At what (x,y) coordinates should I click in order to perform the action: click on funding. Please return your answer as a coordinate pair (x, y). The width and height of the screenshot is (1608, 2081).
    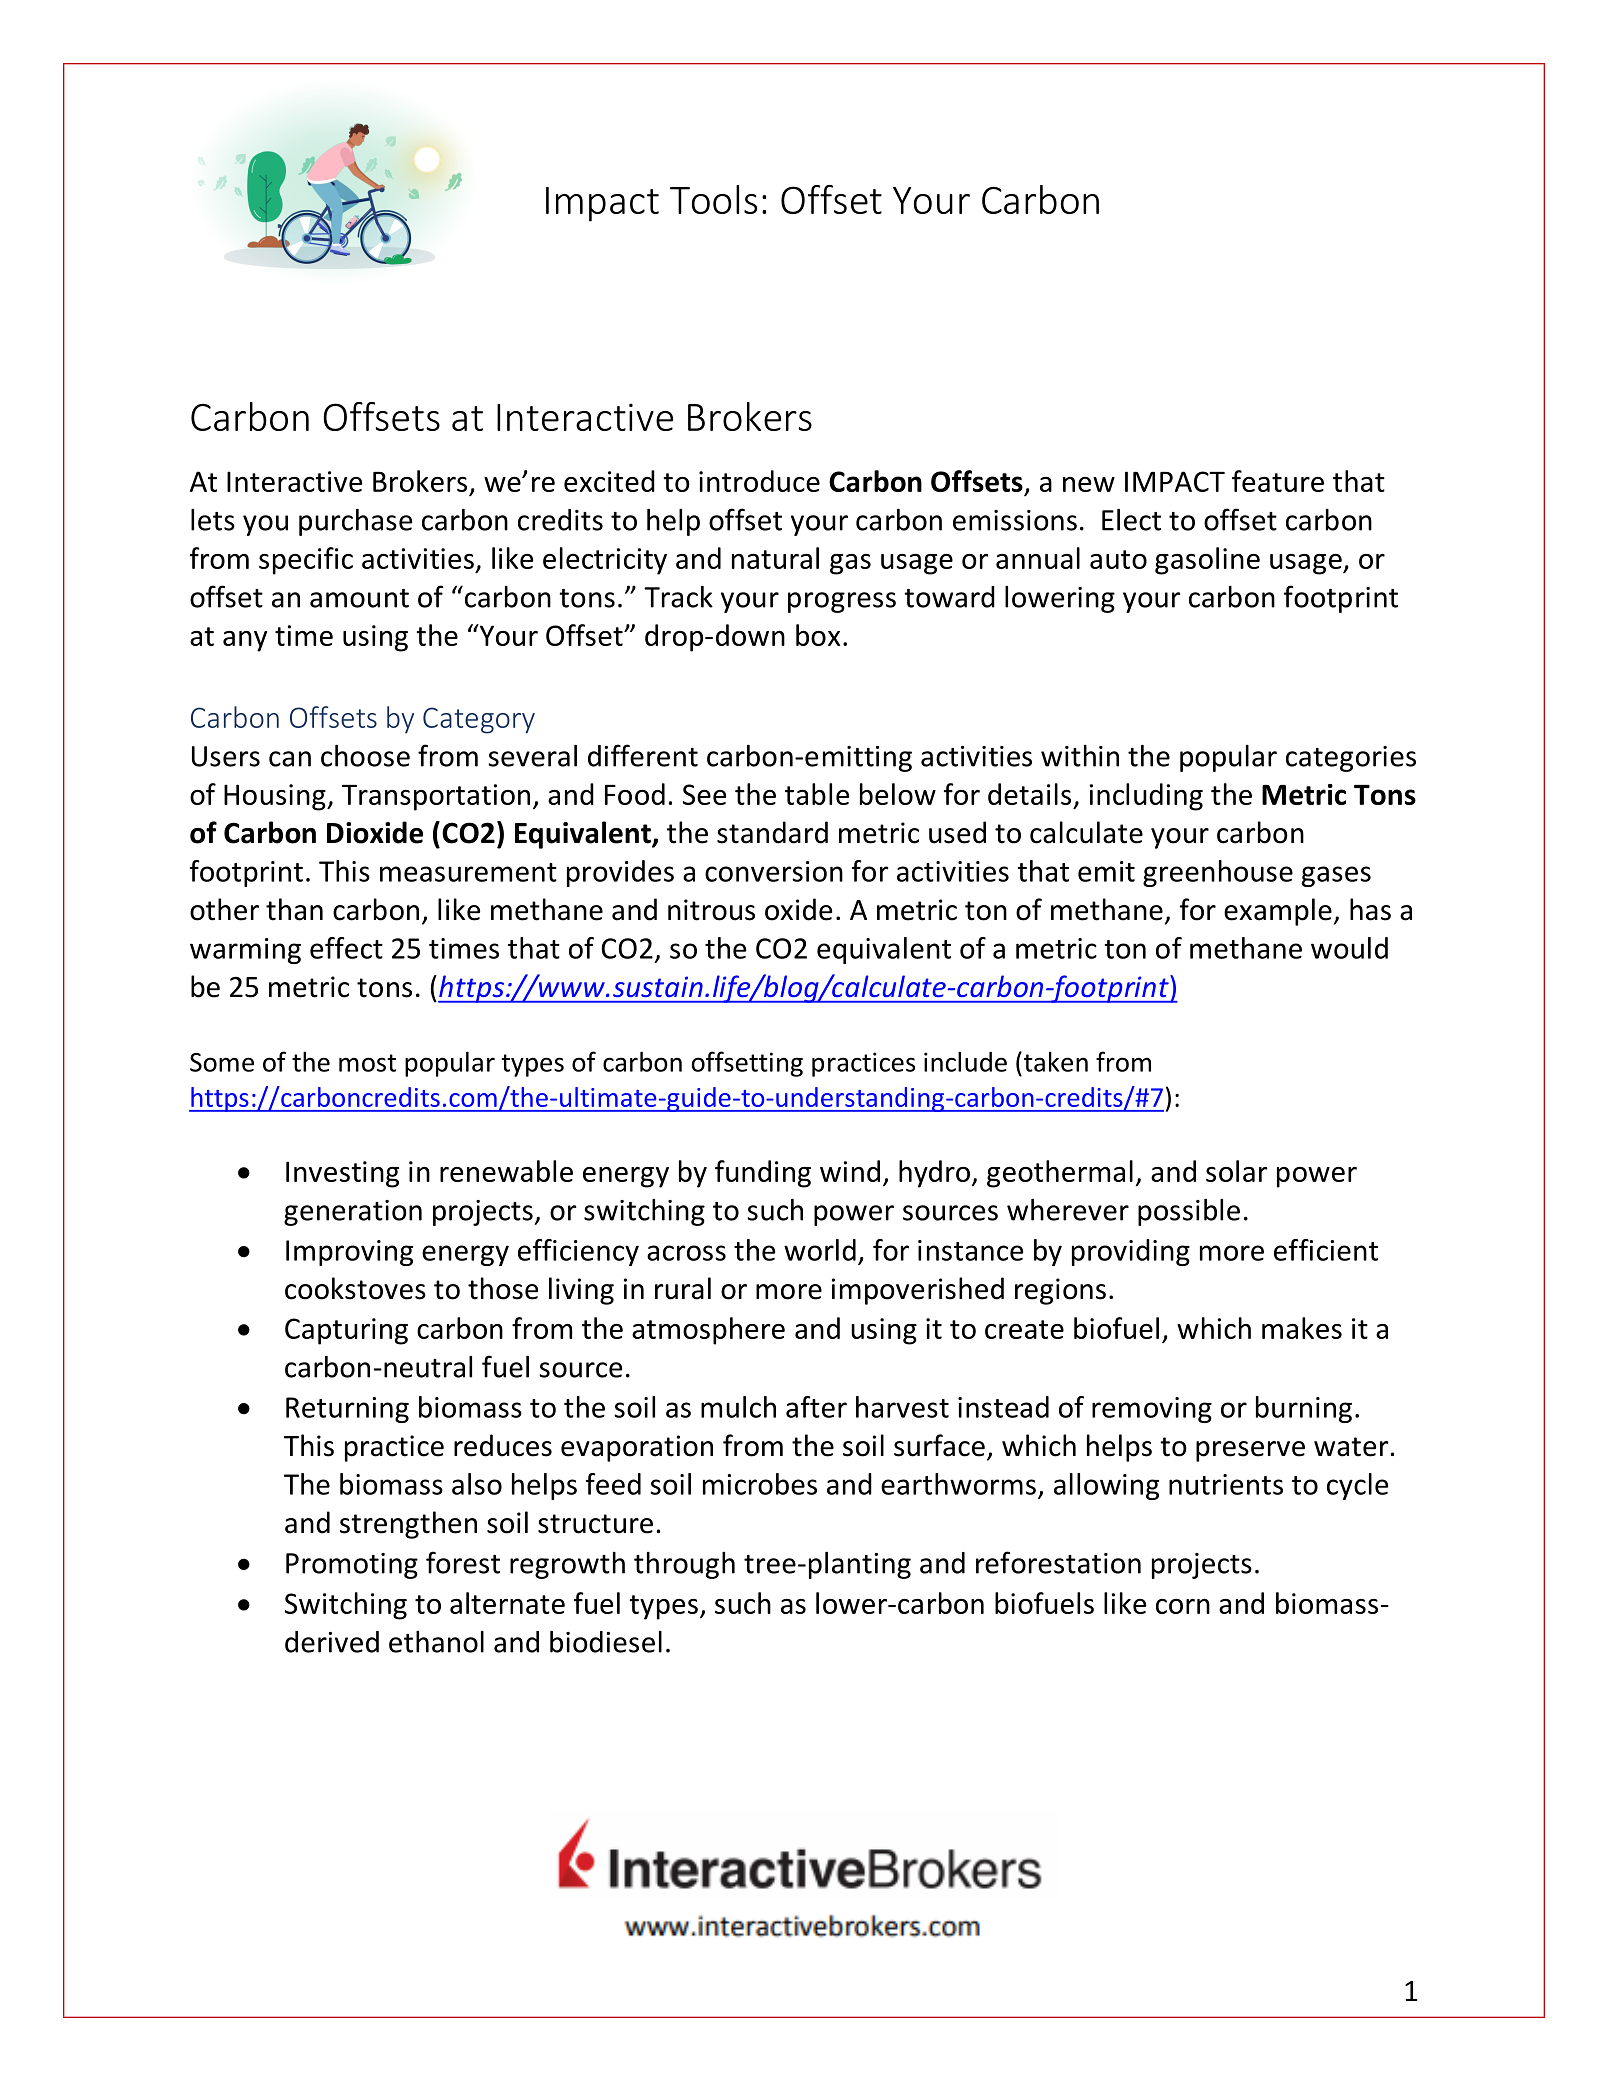
    Looking at the image, I should click on (763, 1174).
